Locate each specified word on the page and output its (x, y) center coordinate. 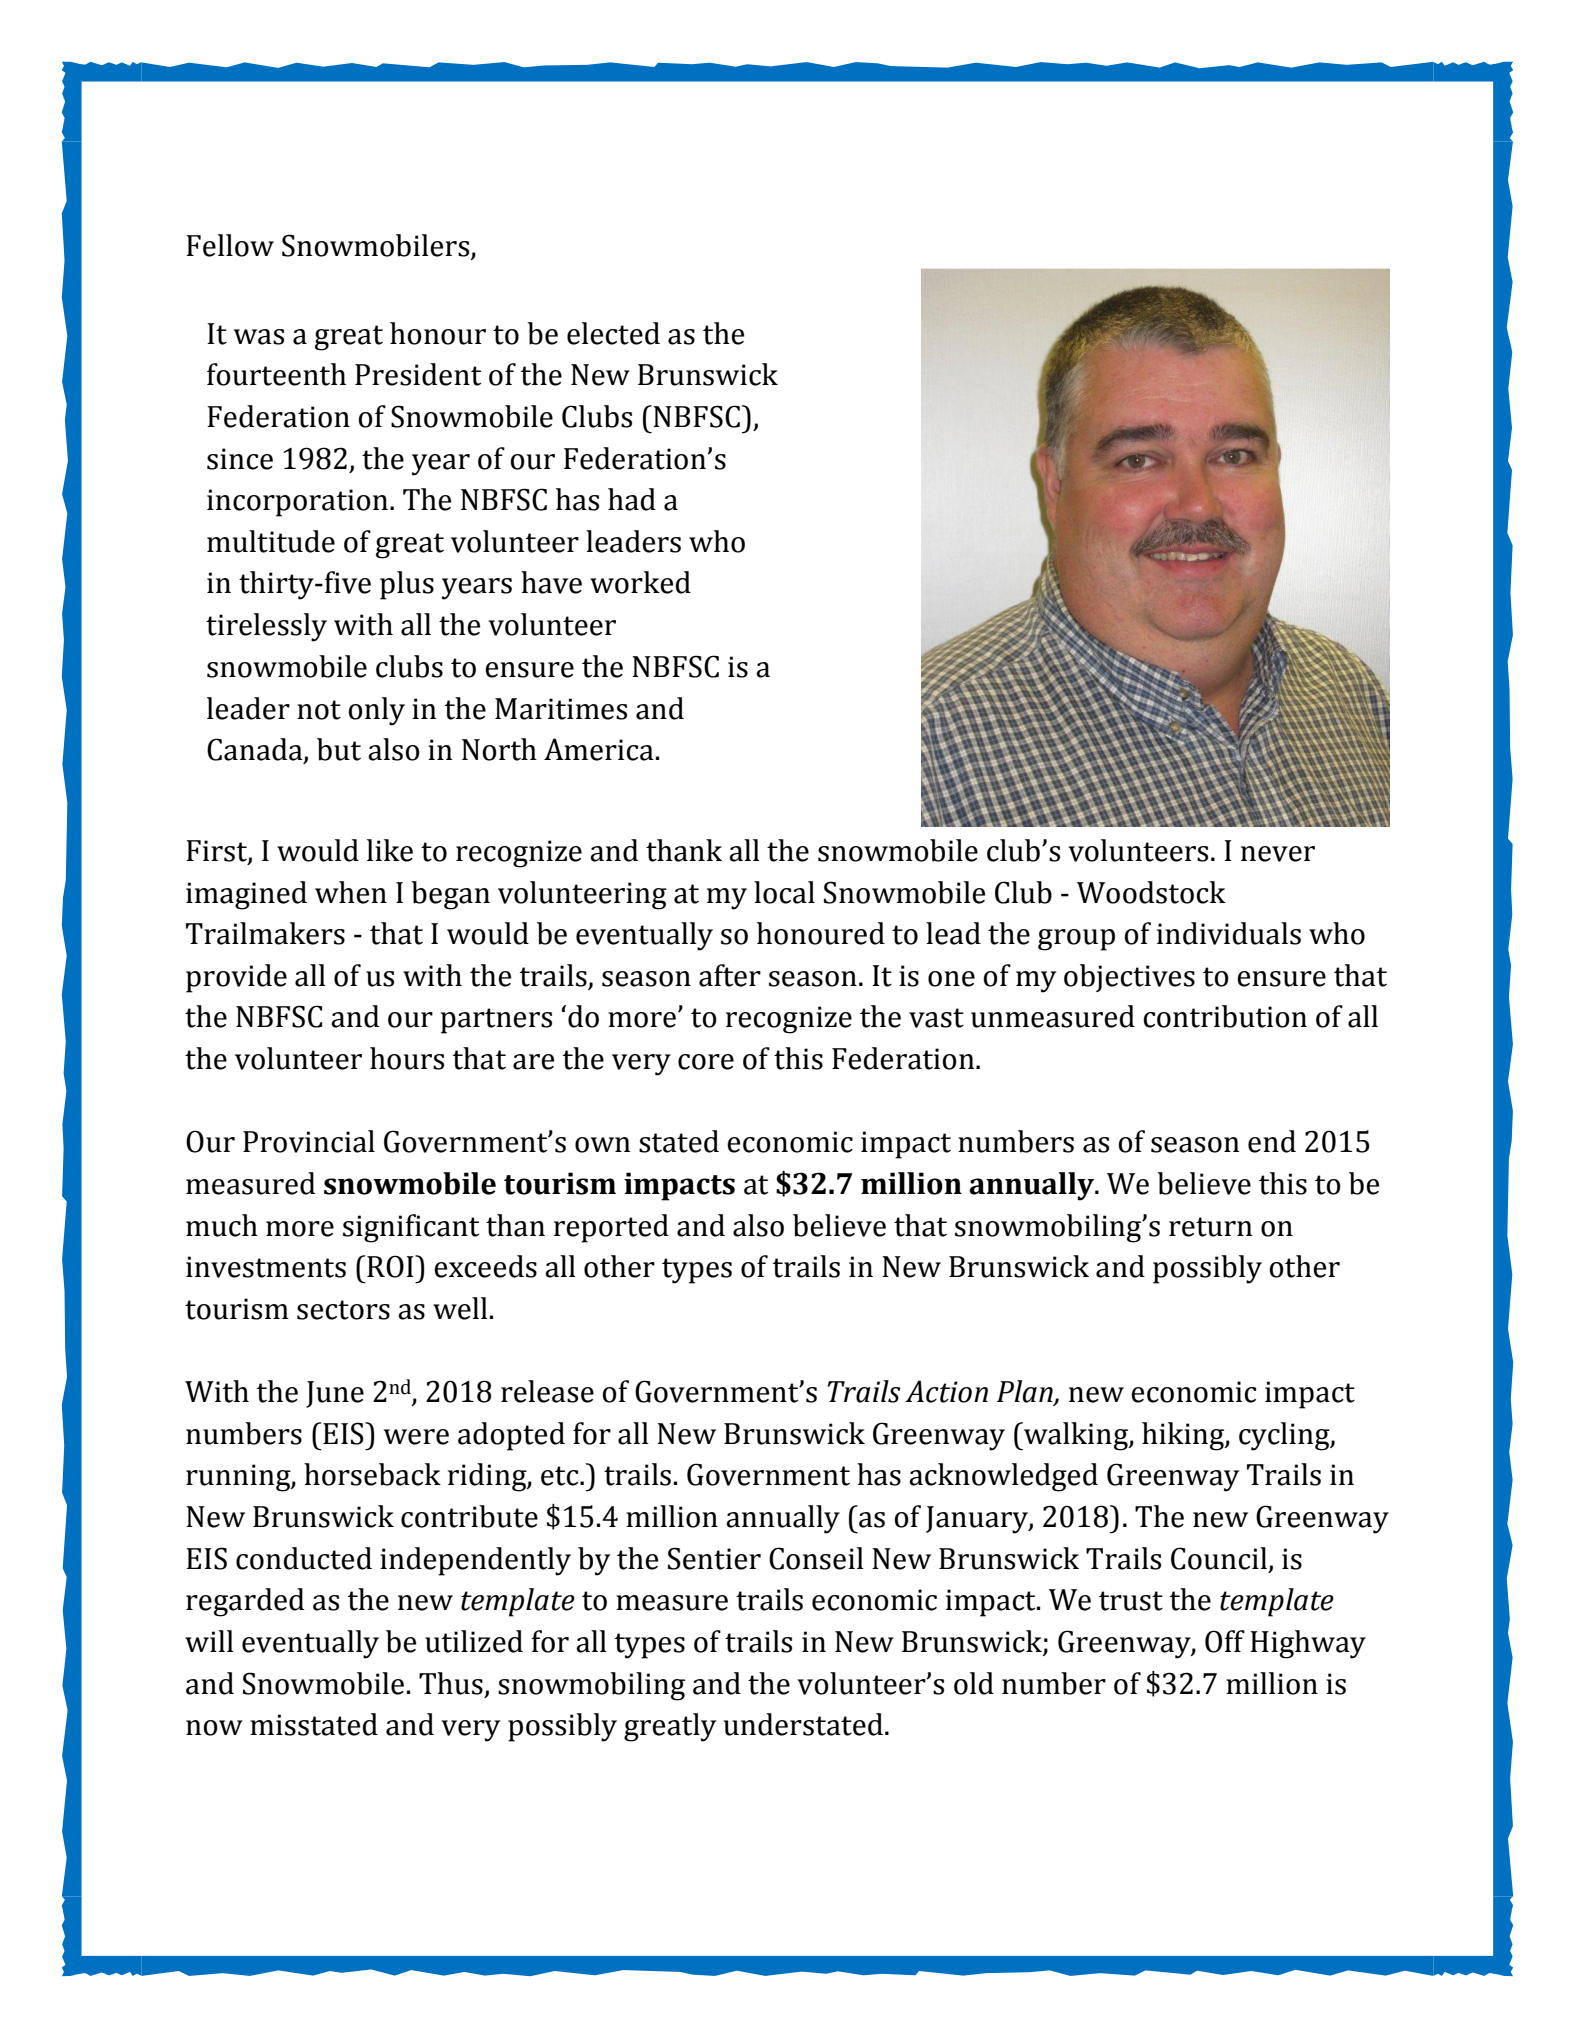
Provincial (309, 1141)
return (1210, 1227)
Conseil (816, 1558)
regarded (245, 1602)
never (1278, 854)
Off (1225, 1641)
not (319, 710)
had (632, 499)
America (599, 749)
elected (613, 333)
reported (611, 1228)
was (259, 337)
